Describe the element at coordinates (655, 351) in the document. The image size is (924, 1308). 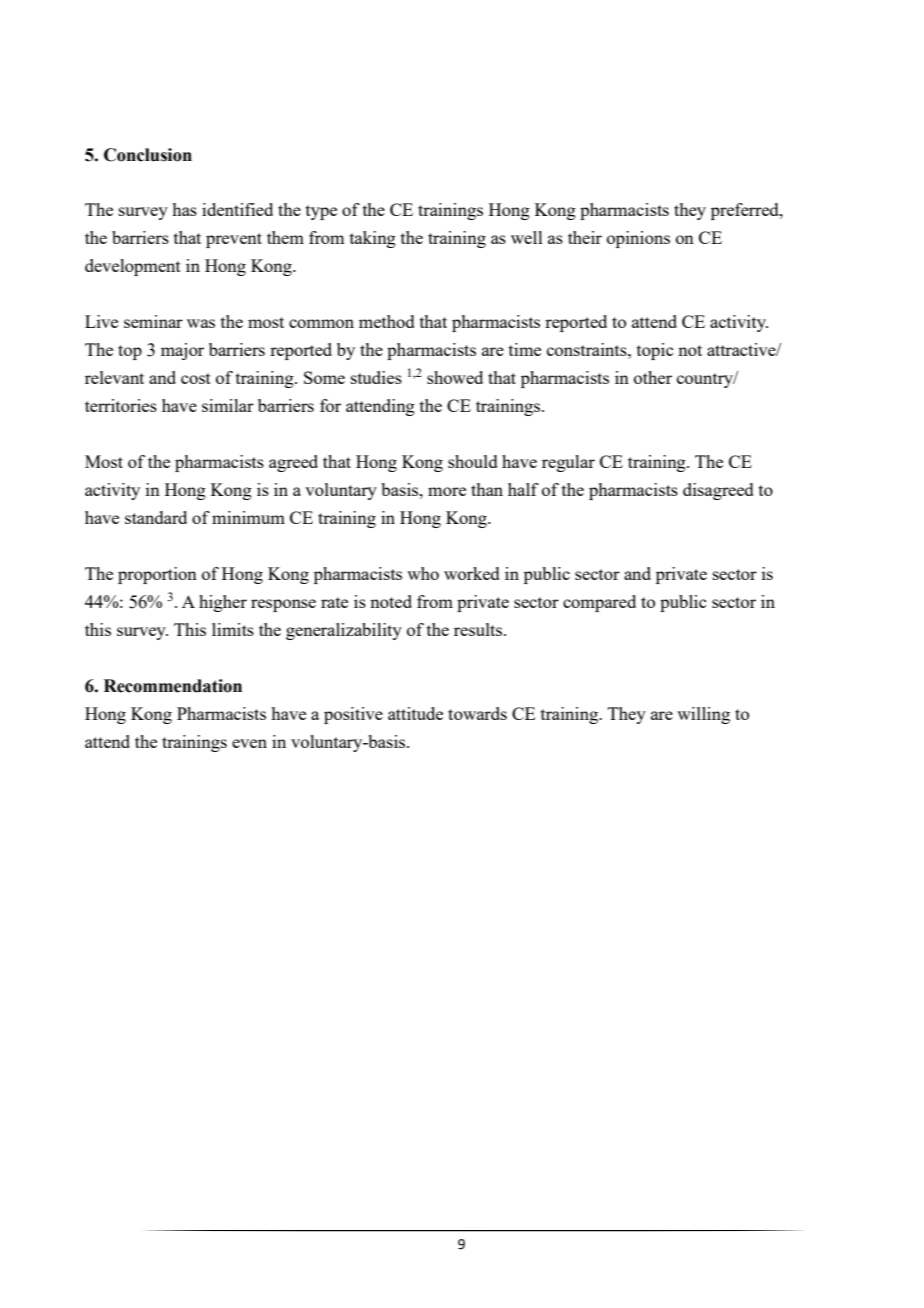
I see `topic` at that location.
